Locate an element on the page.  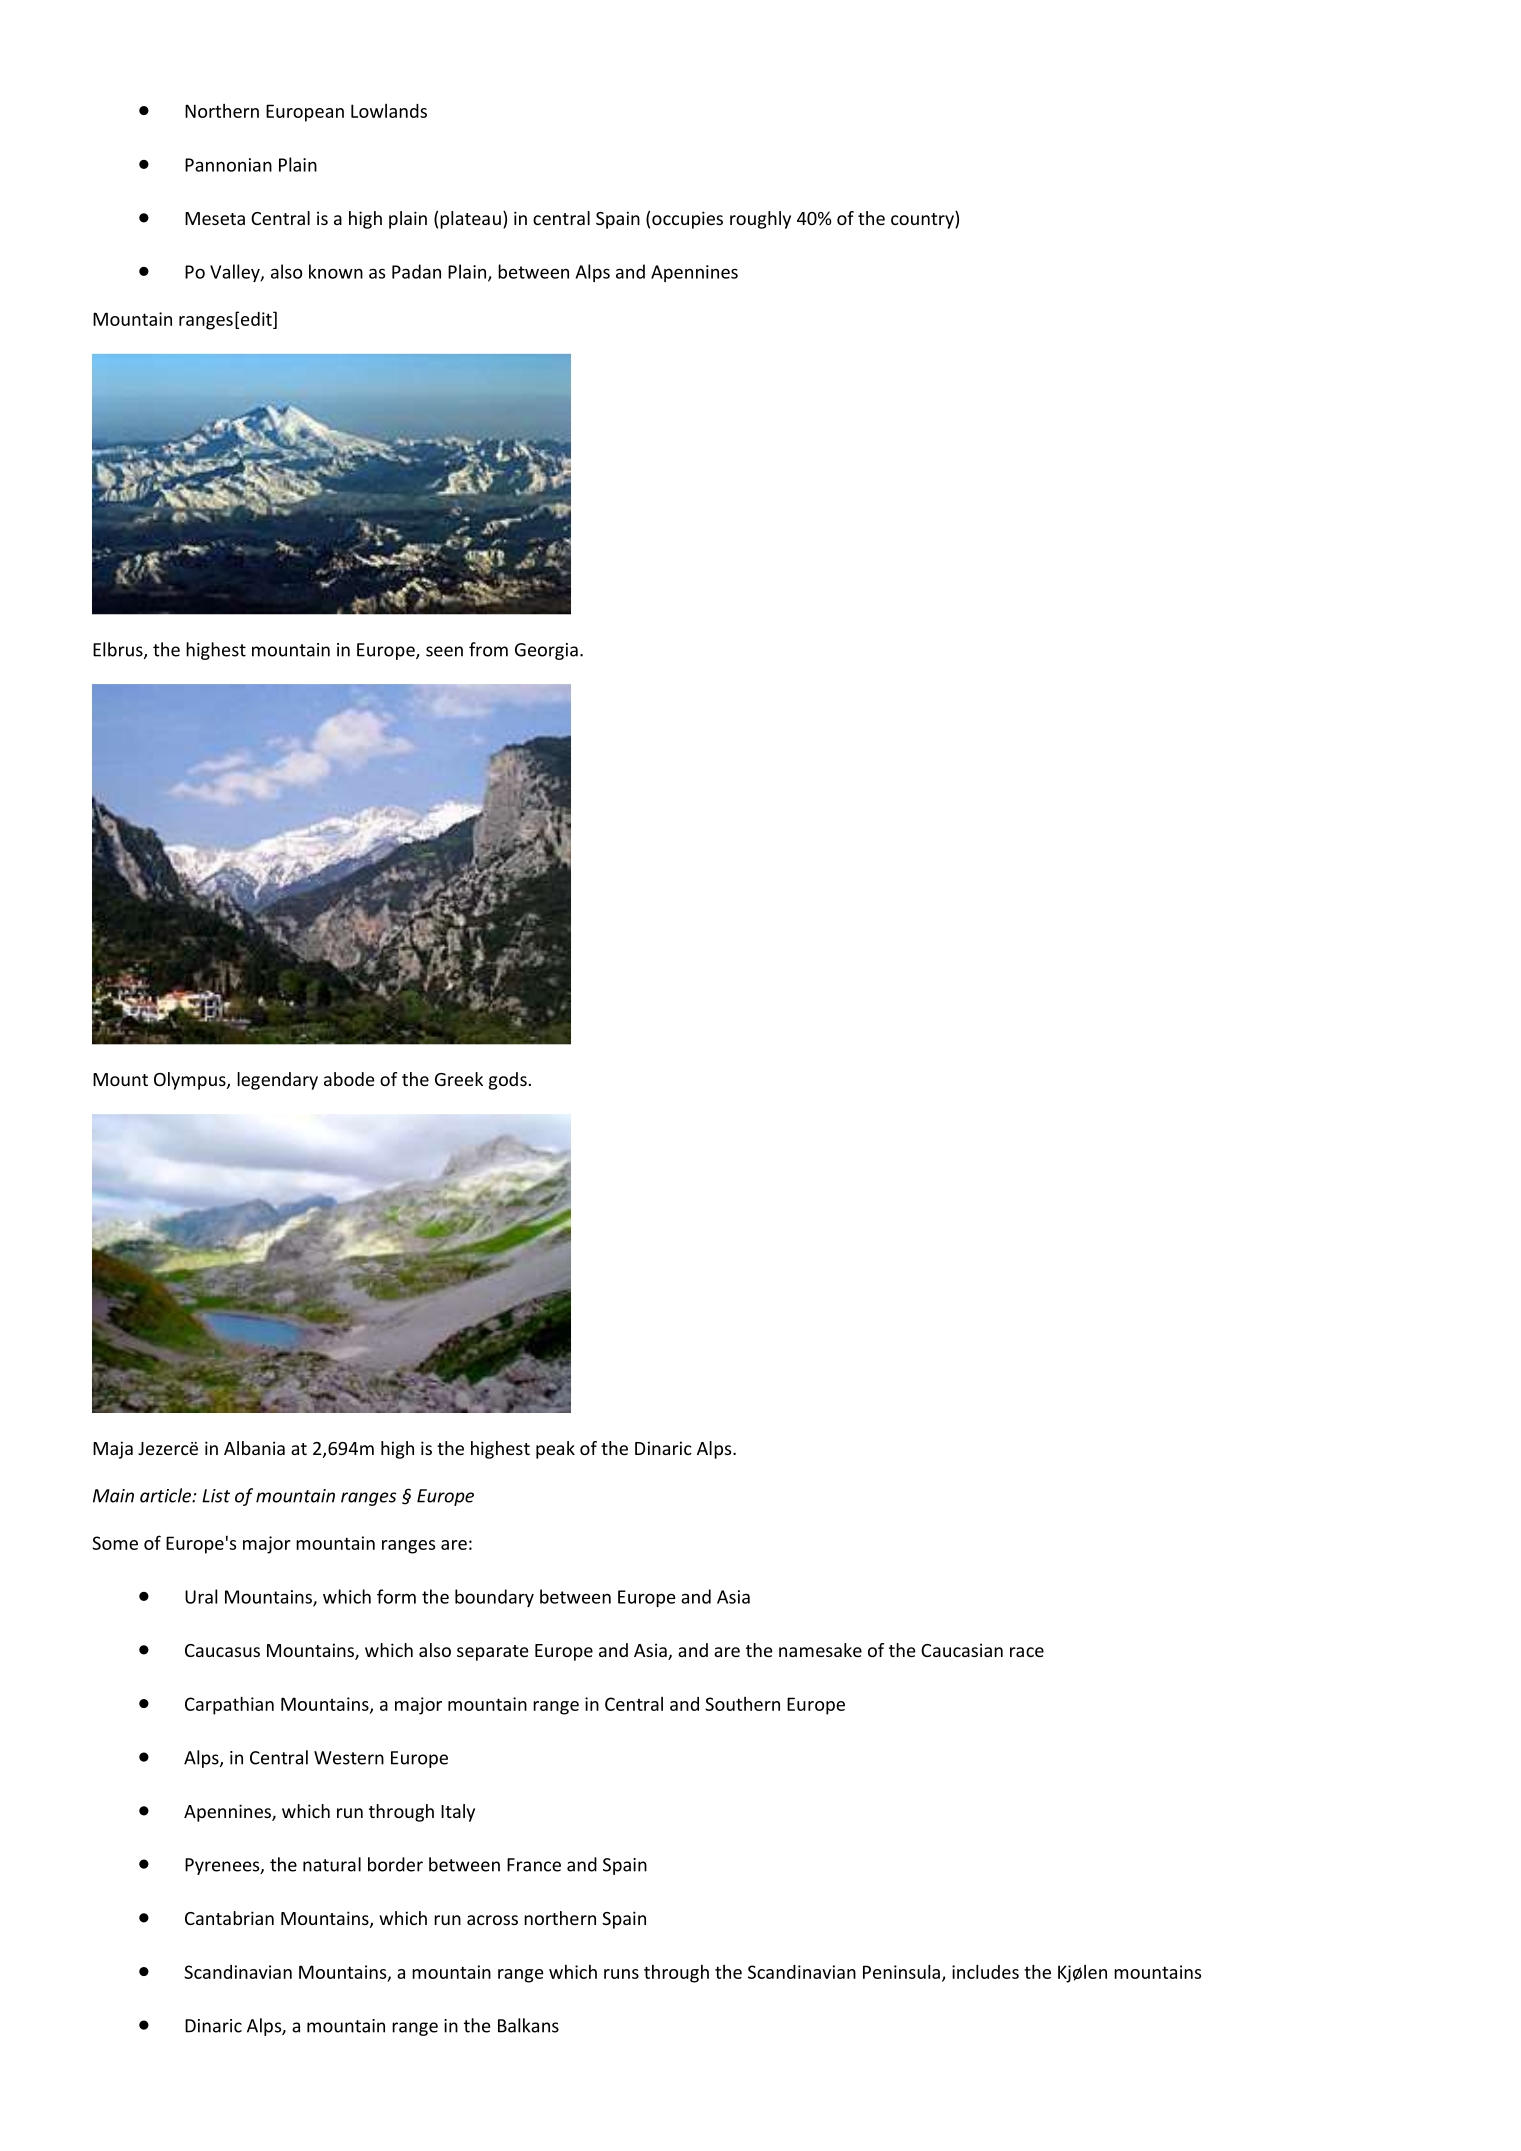
Albania is located at coordinates (254, 1448).
